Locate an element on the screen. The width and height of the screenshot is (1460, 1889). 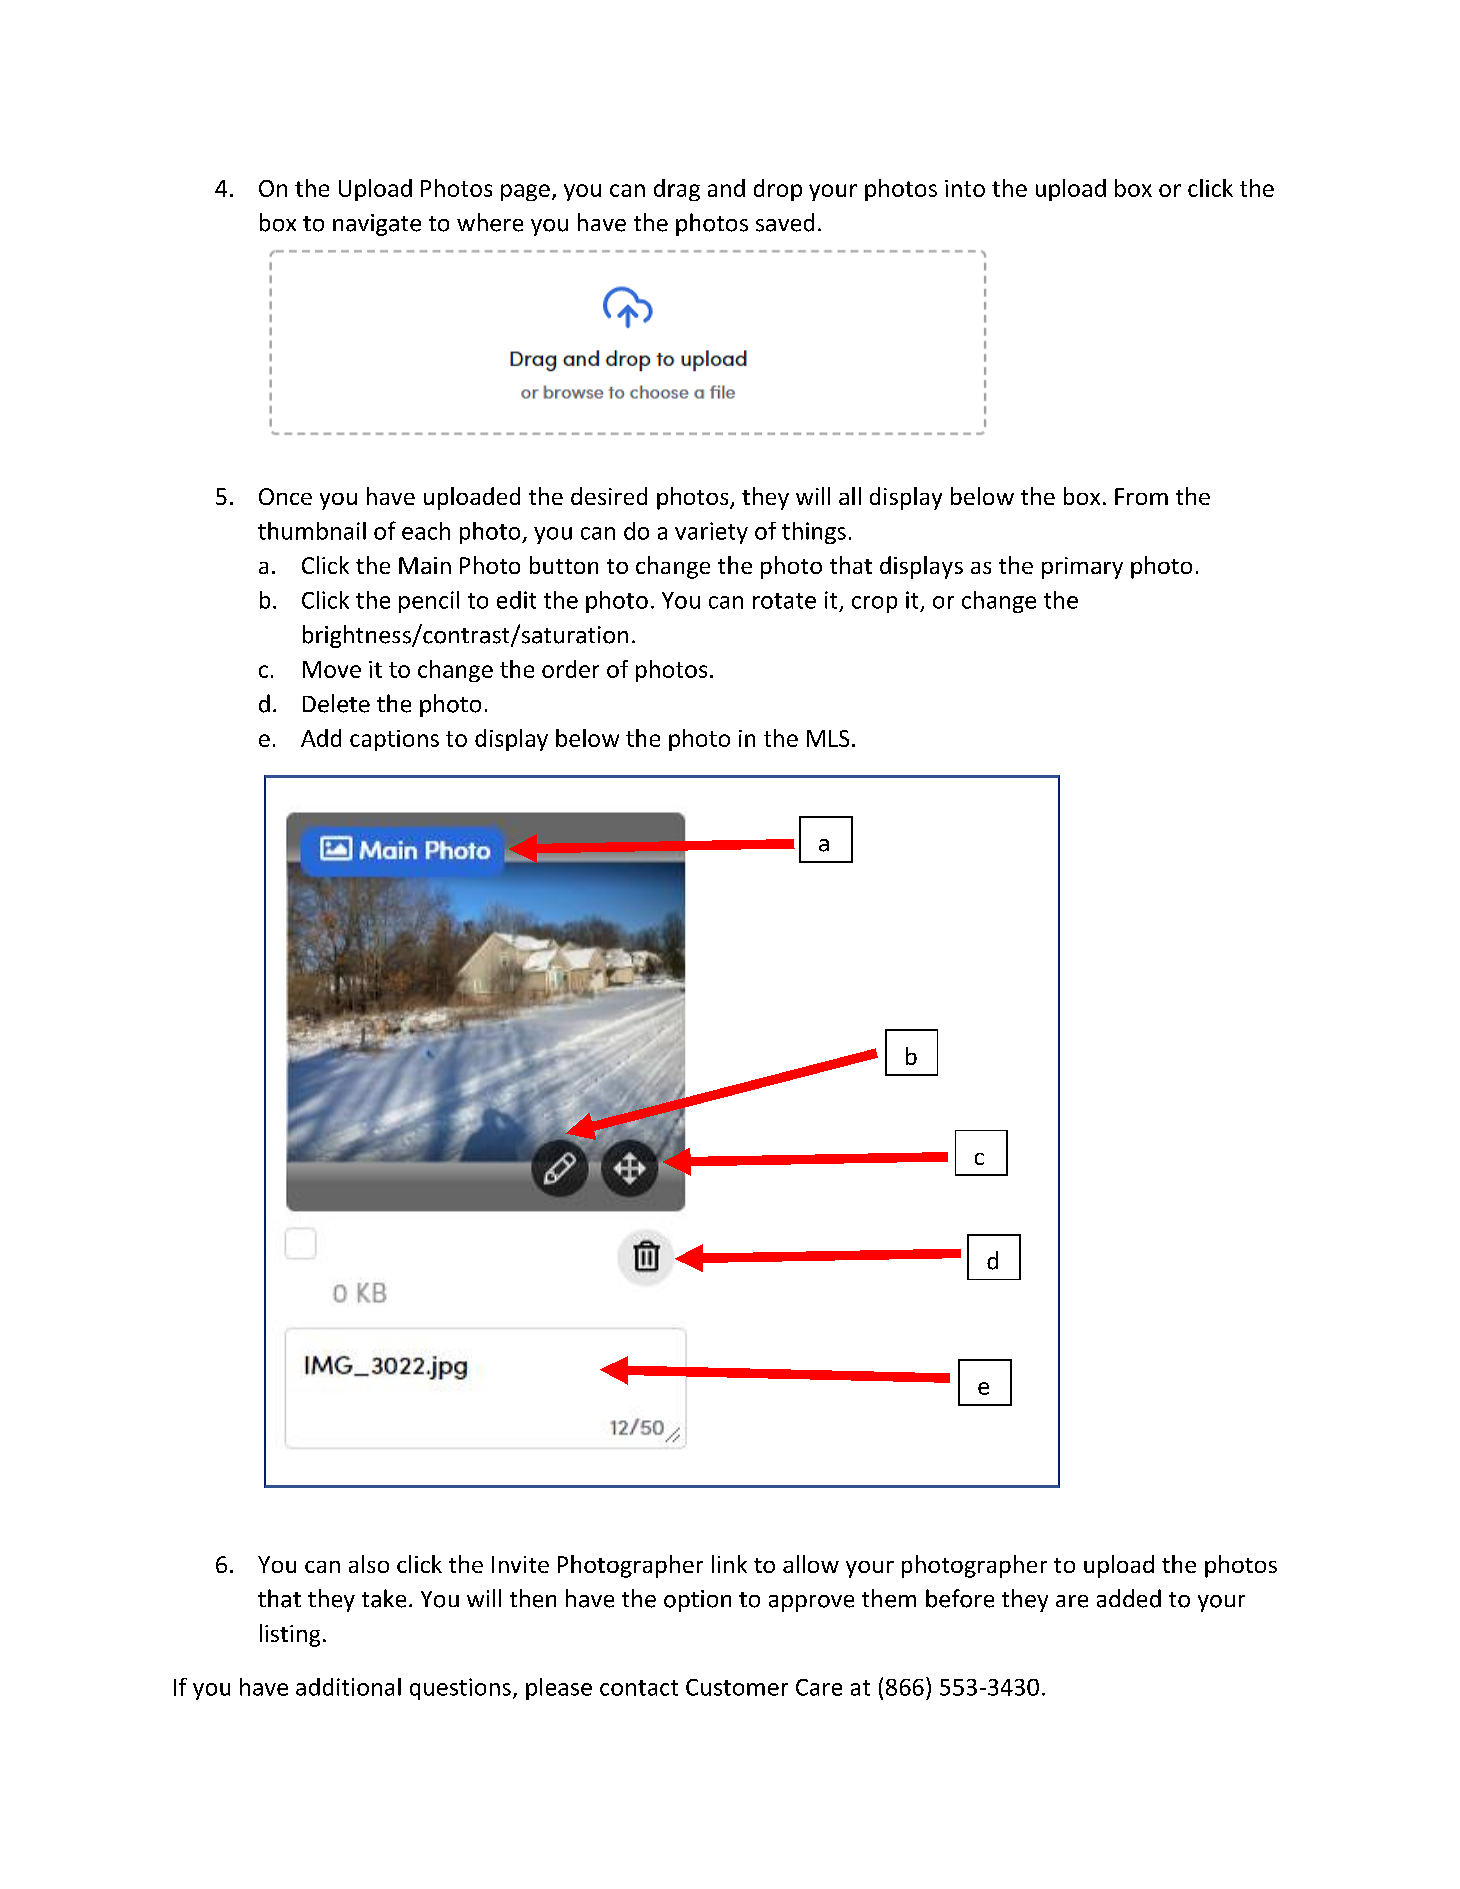
crop is located at coordinates (874, 604).
